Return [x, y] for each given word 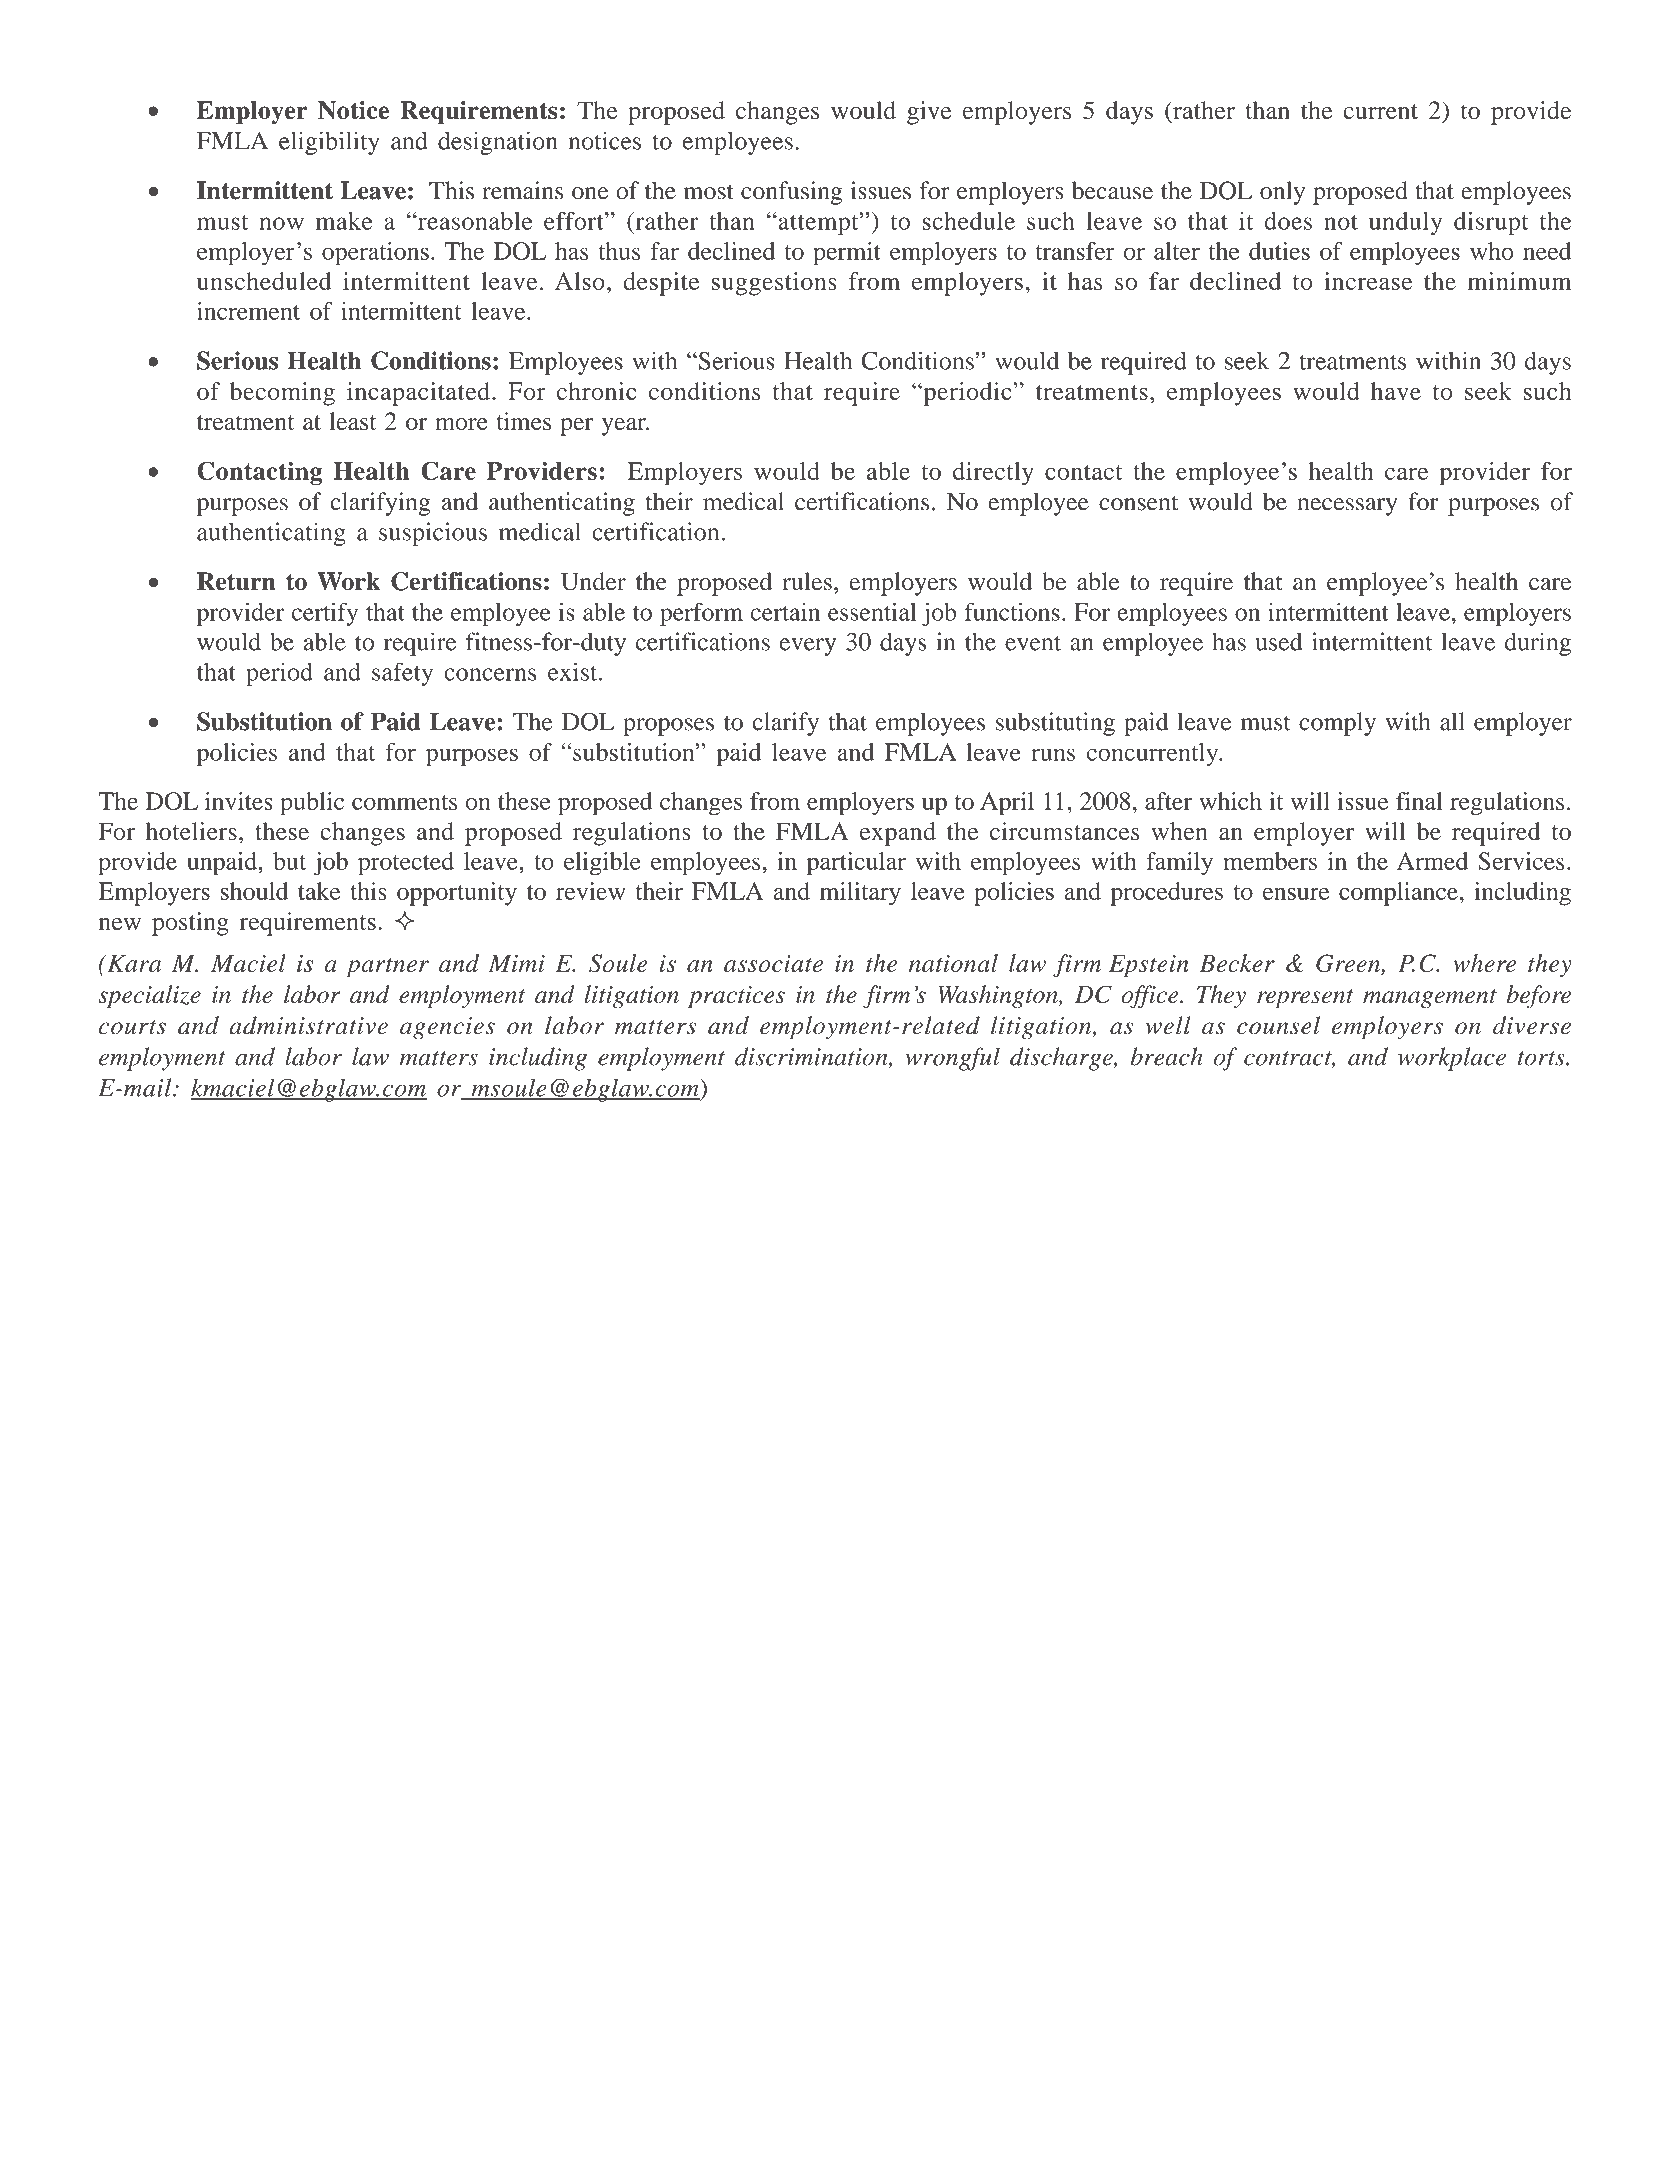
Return [236, 581]
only [1282, 193]
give [929, 113]
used [1278, 641]
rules [807, 581]
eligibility [329, 143]
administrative [308, 1025]
